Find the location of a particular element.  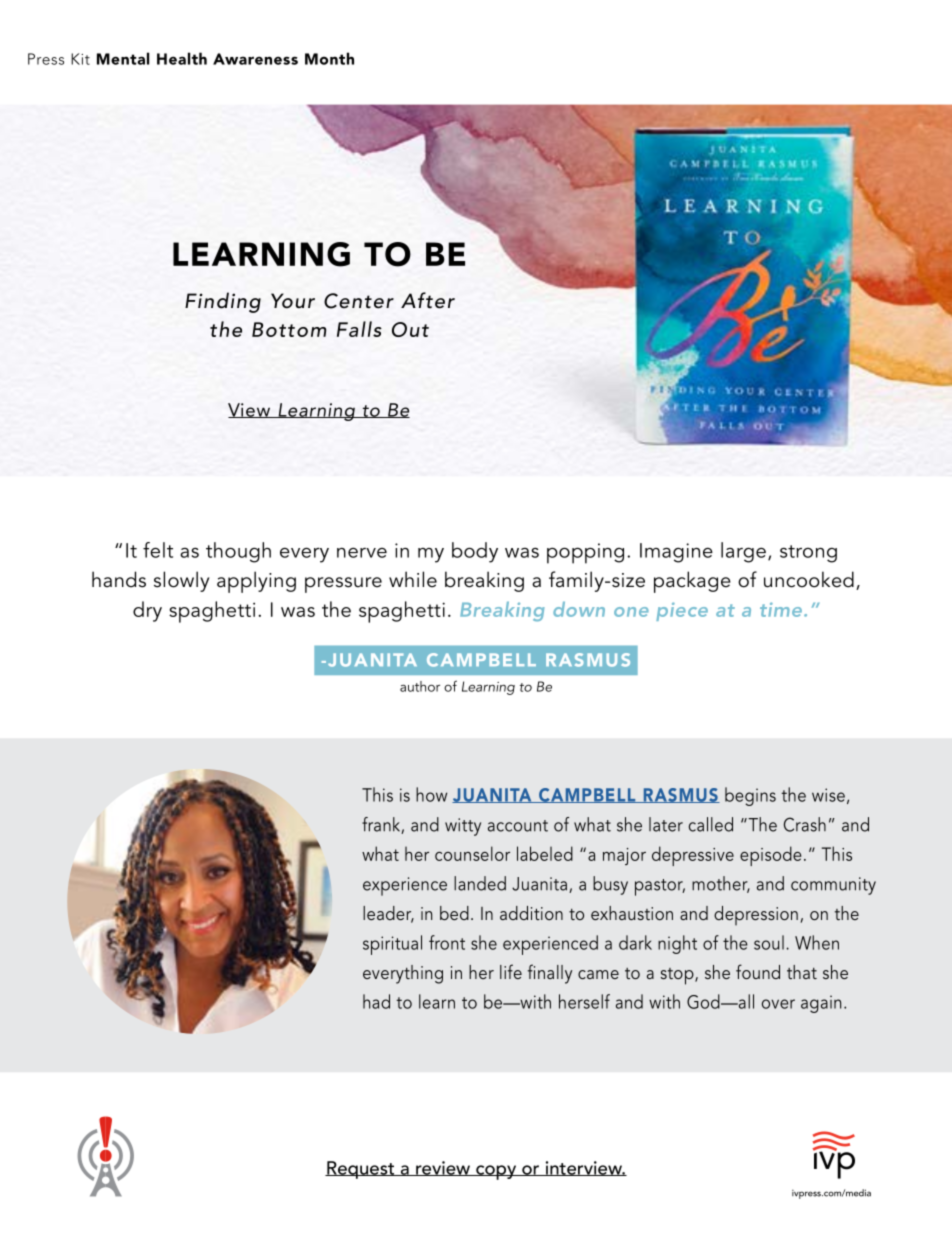

mother is located at coordinates (721, 884).
